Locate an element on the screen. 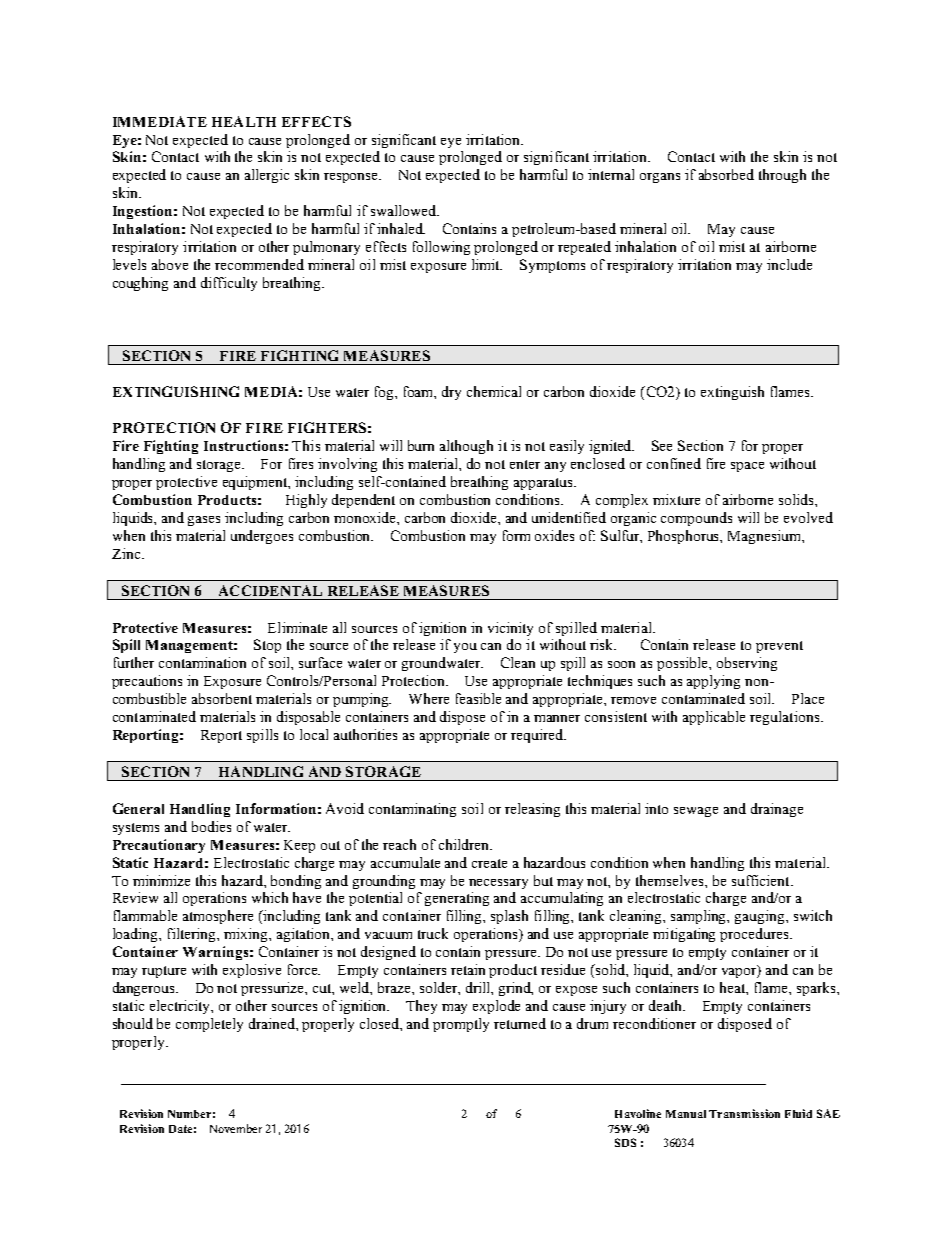 The height and width of the screenshot is (1233, 952). contamination is located at coordinates (202, 662).
